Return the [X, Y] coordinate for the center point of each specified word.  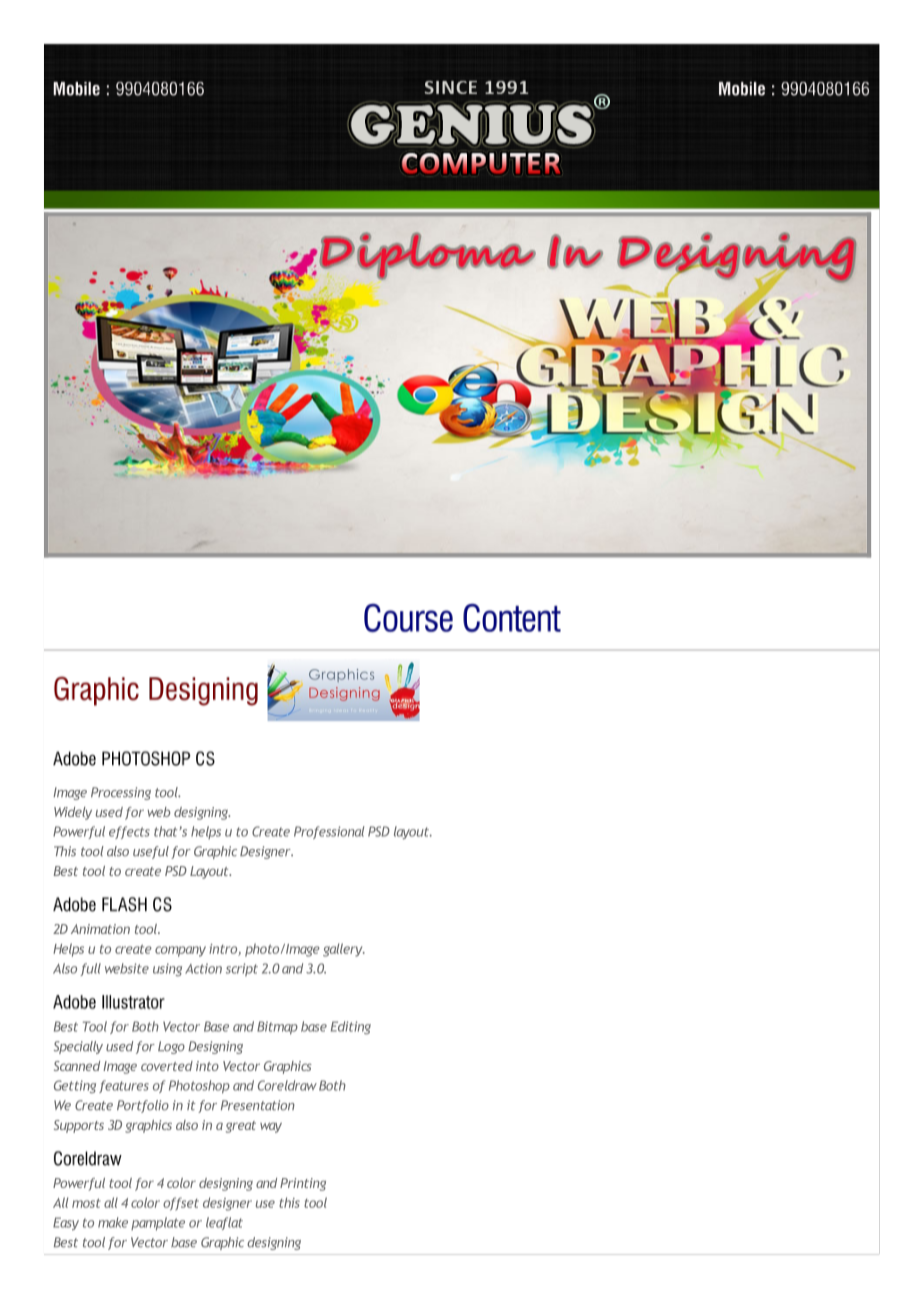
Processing [121, 793]
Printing [303, 1184]
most [86, 1203]
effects [129, 832]
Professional [329, 832]
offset [181, 1204]
